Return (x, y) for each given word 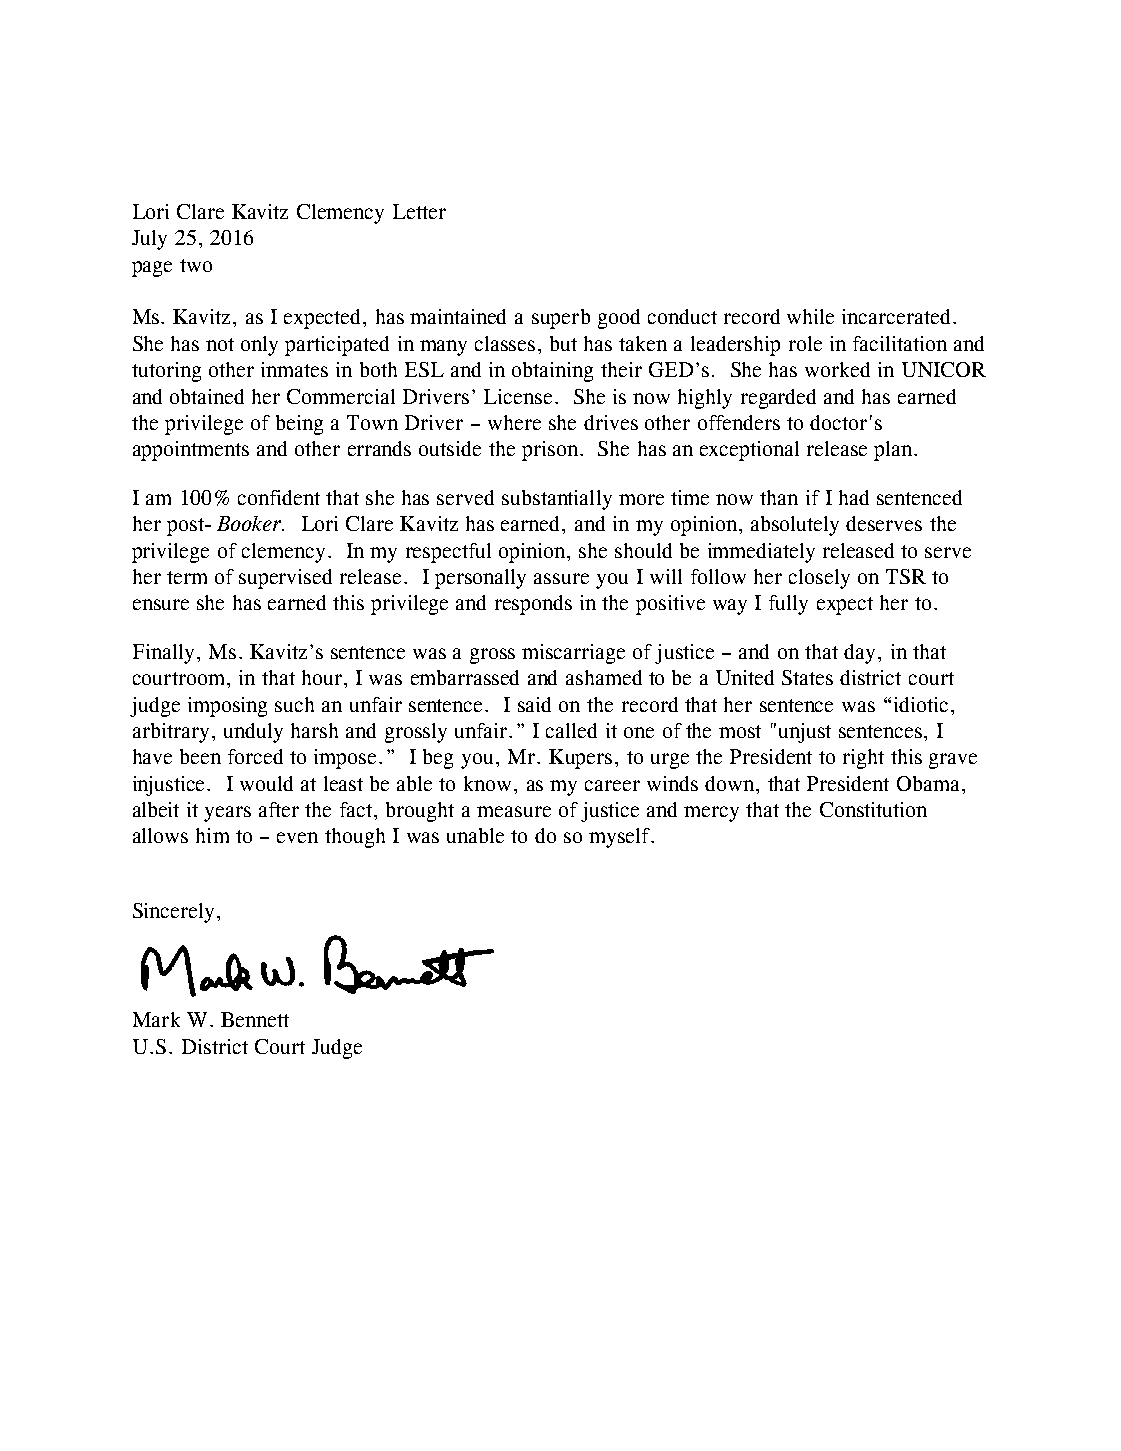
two (196, 265)
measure (514, 811)
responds (533, 605)
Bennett (255, 1019)
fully (788, 605)
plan (894, 451)
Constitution (873, 809)
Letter (419, 211)
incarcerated (896, 316)
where (514, 422)
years (227, 814)
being (299, 425)
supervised (285, 579)
